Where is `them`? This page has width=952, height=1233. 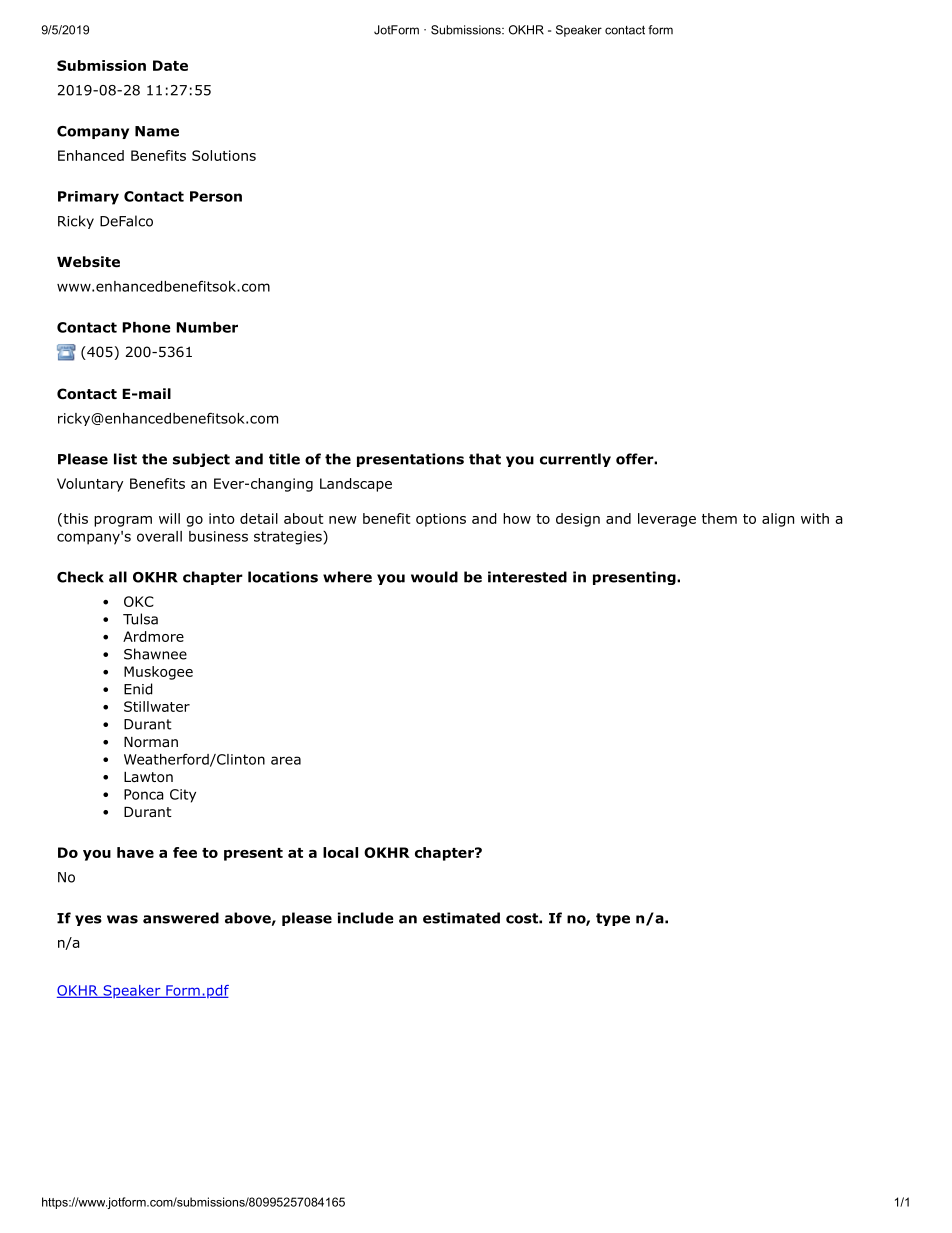 them is located at coordinates (719, 518).
